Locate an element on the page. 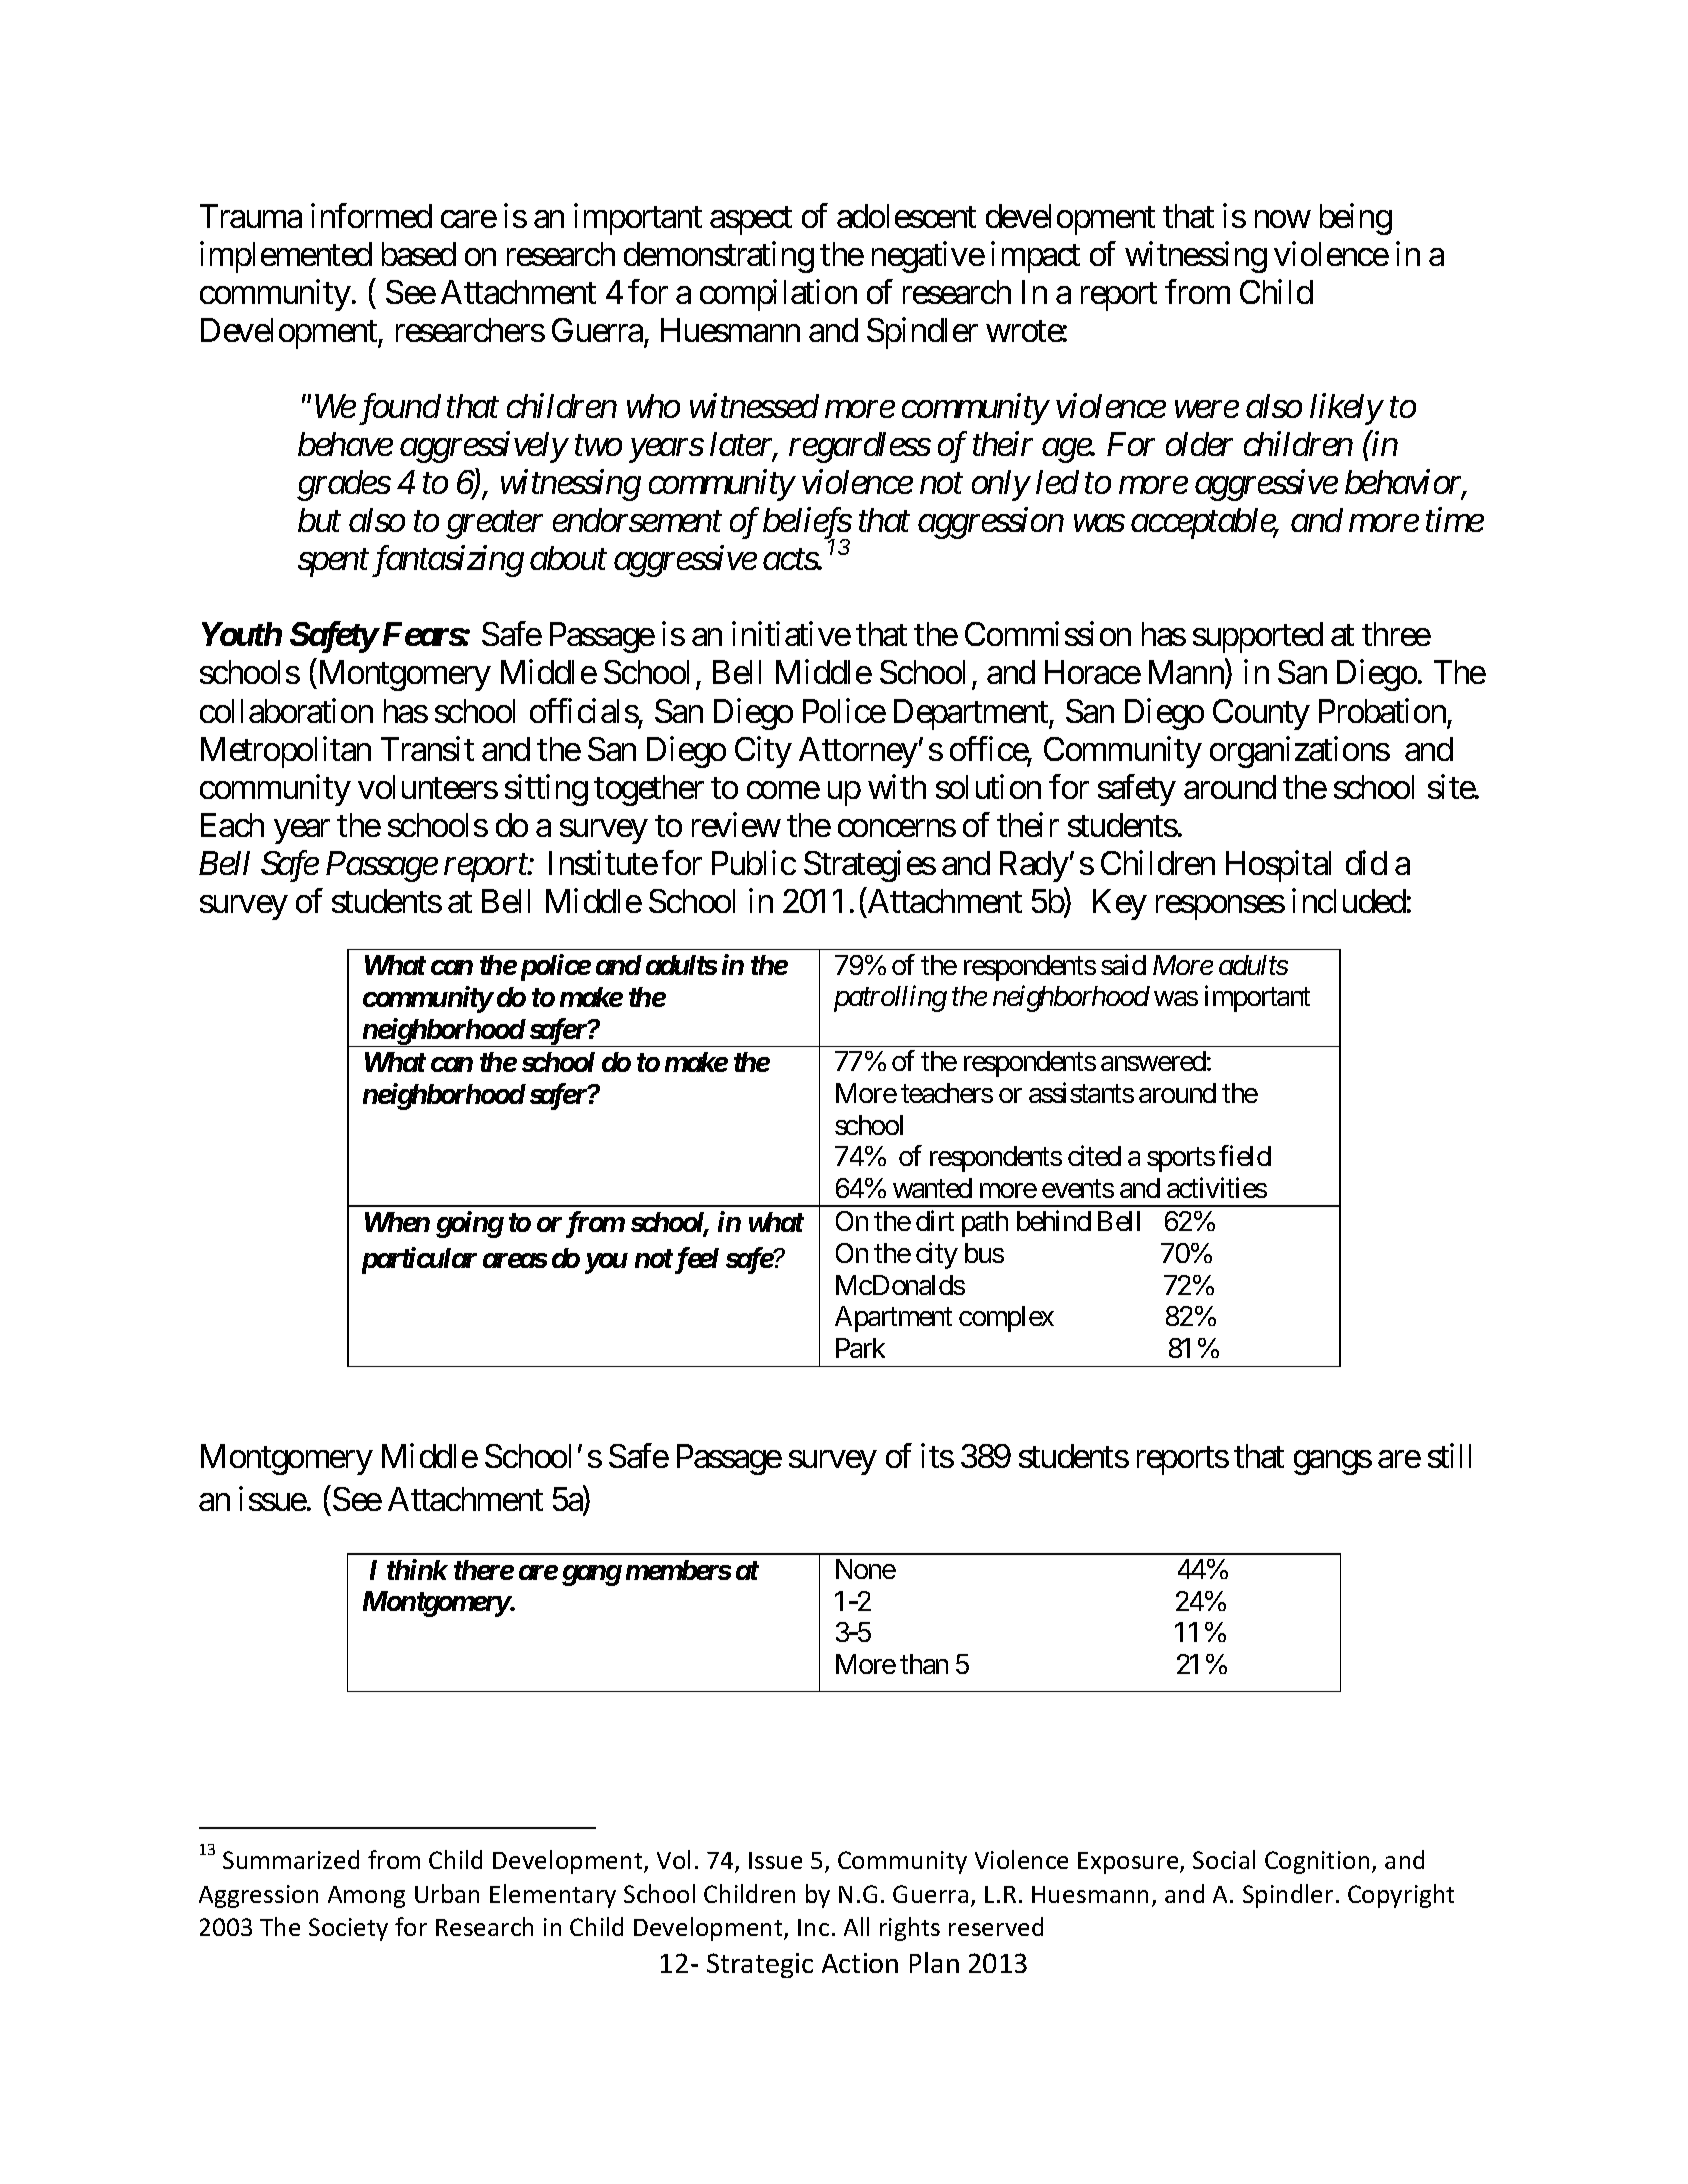  When is located at coordinates (397, 1222).
